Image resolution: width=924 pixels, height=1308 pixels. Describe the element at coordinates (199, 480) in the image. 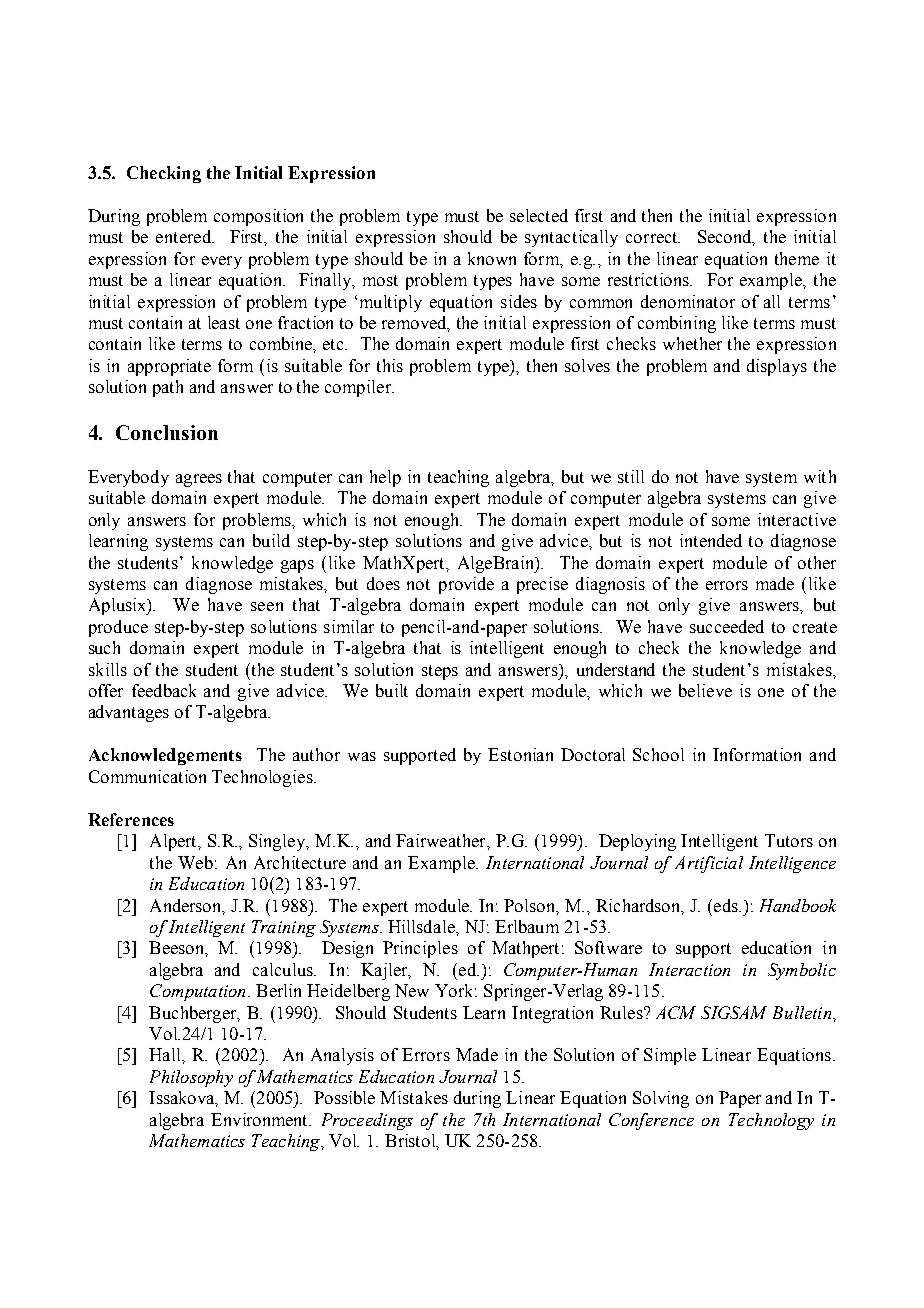

I see `agrees` at that location.
